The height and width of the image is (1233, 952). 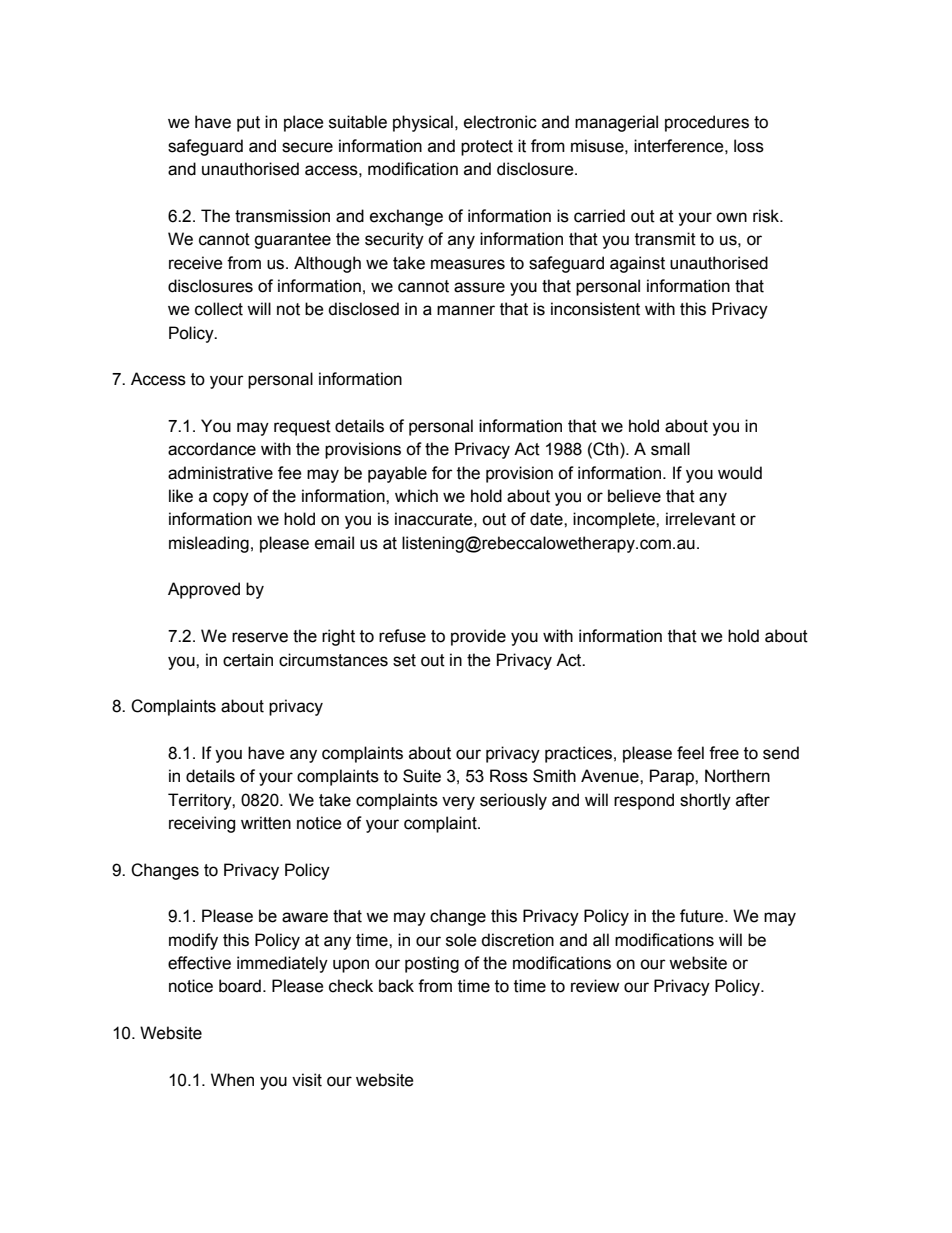 I want to click on protect, so click(x=487, y=148).
